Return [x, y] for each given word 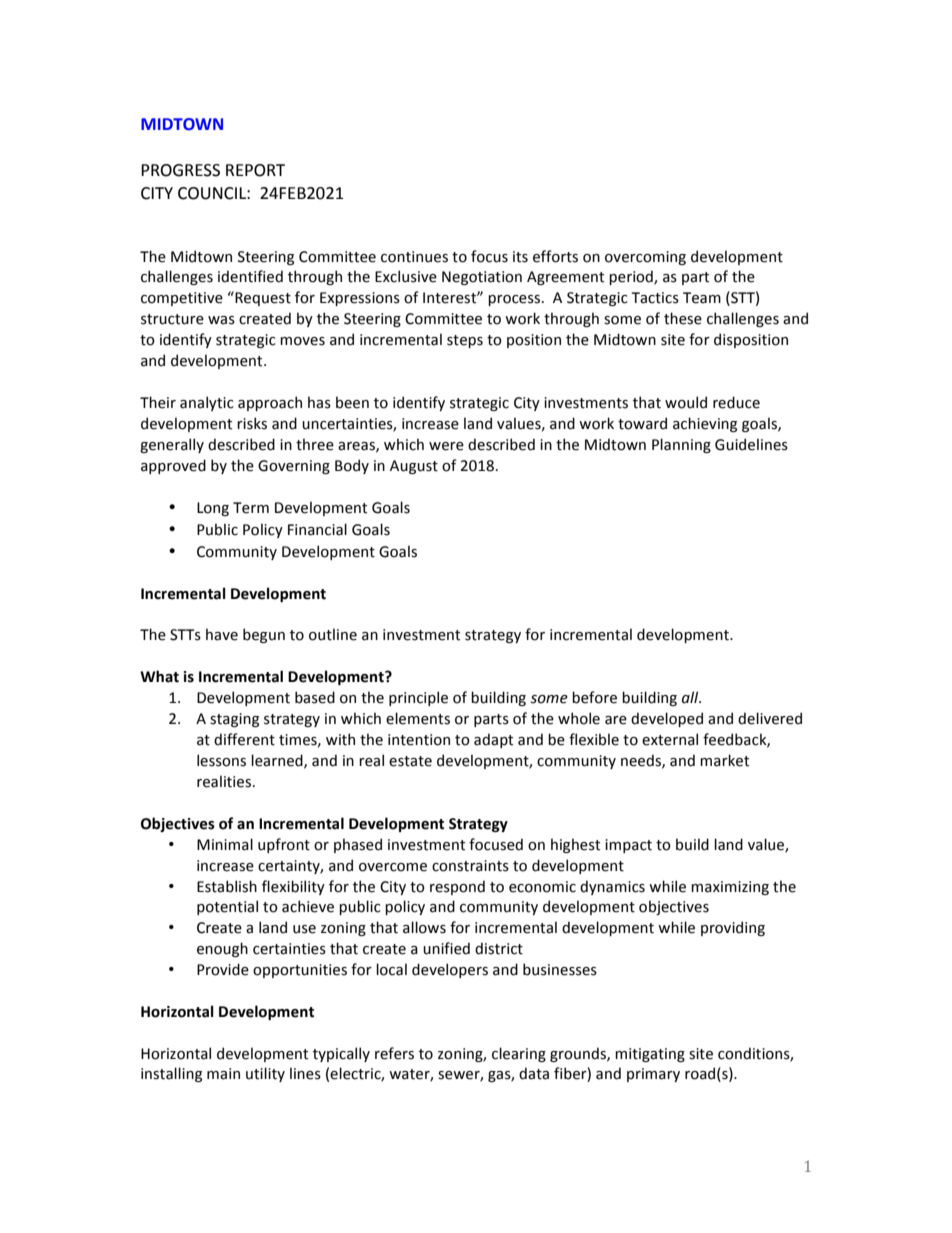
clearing [519, 1054]
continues [414, 257]
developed [667, 719]
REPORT [255, 170]
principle [418, 698]
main [223, 1074]
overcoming [645, 258]
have [222, 634]
